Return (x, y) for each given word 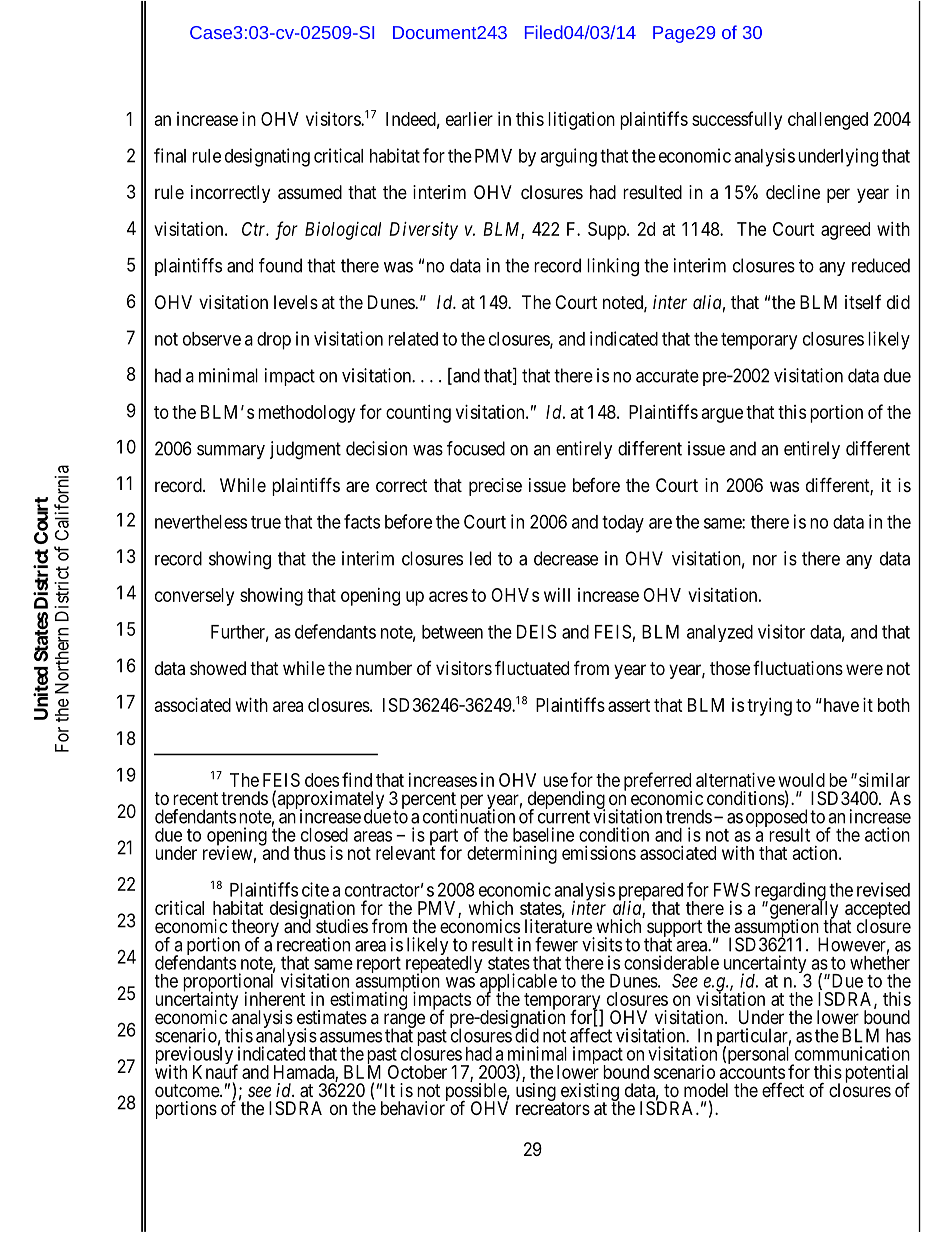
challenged (828, 121)
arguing (568, 157)
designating (267, 157)
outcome (188, 1090)
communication (852, 1053)
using (536, 1092)
